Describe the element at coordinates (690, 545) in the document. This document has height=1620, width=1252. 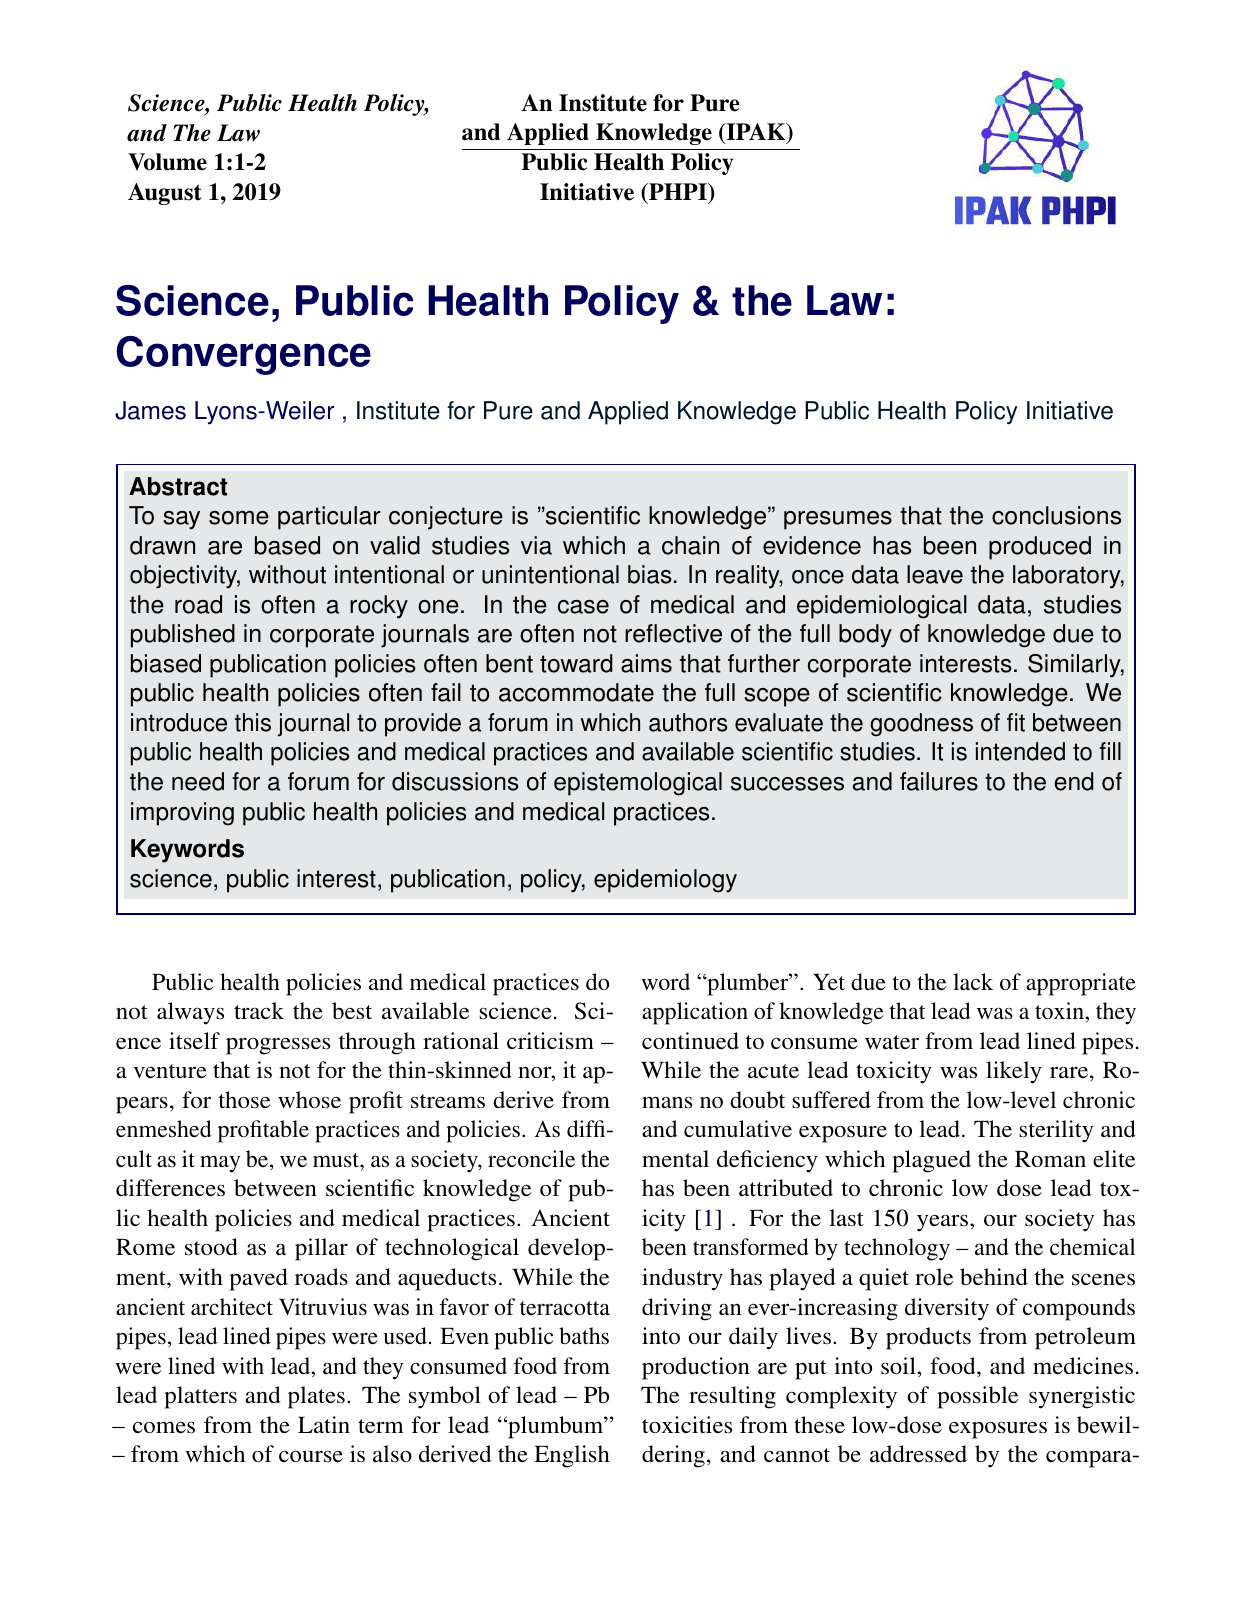
I see `chain` at that location.
